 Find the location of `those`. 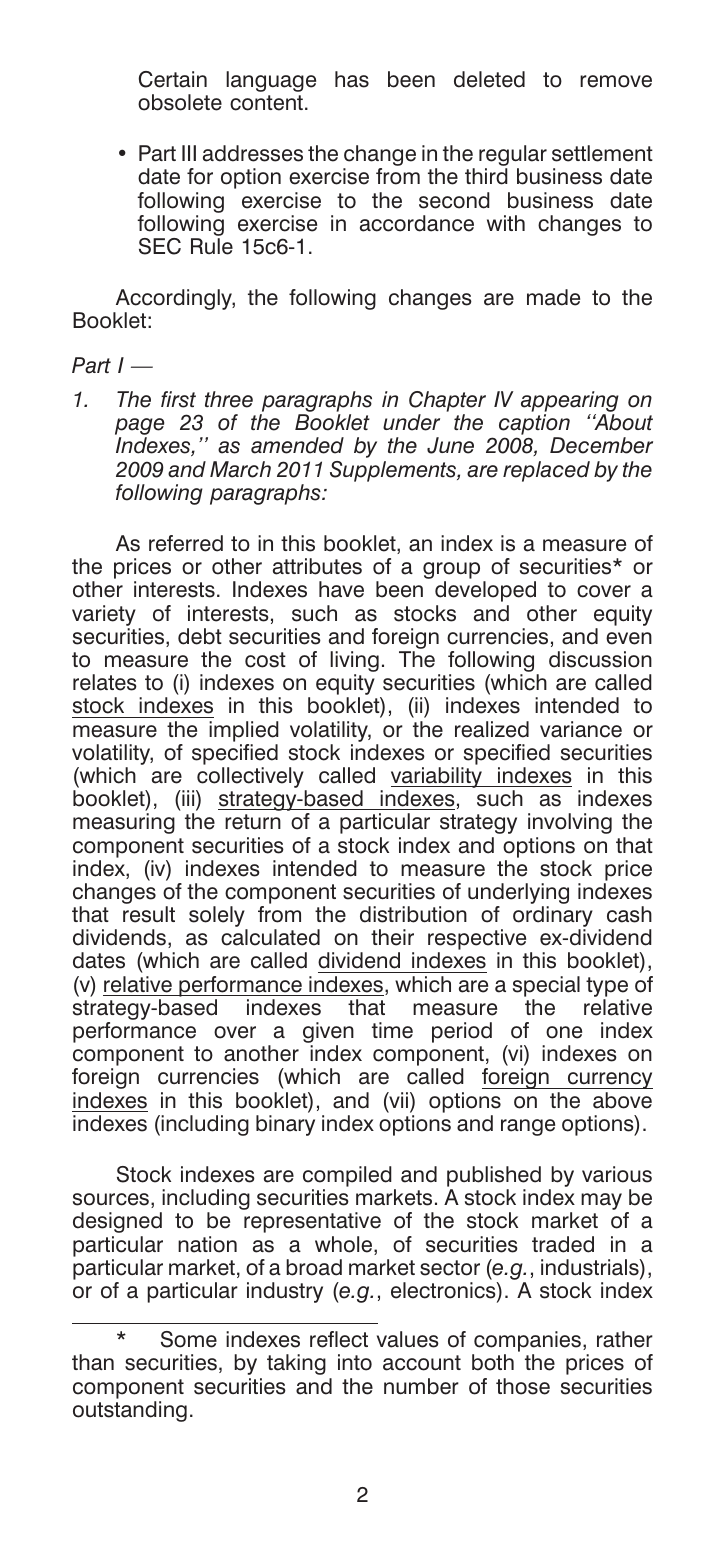

those is located at coordinates (523, 1386).
